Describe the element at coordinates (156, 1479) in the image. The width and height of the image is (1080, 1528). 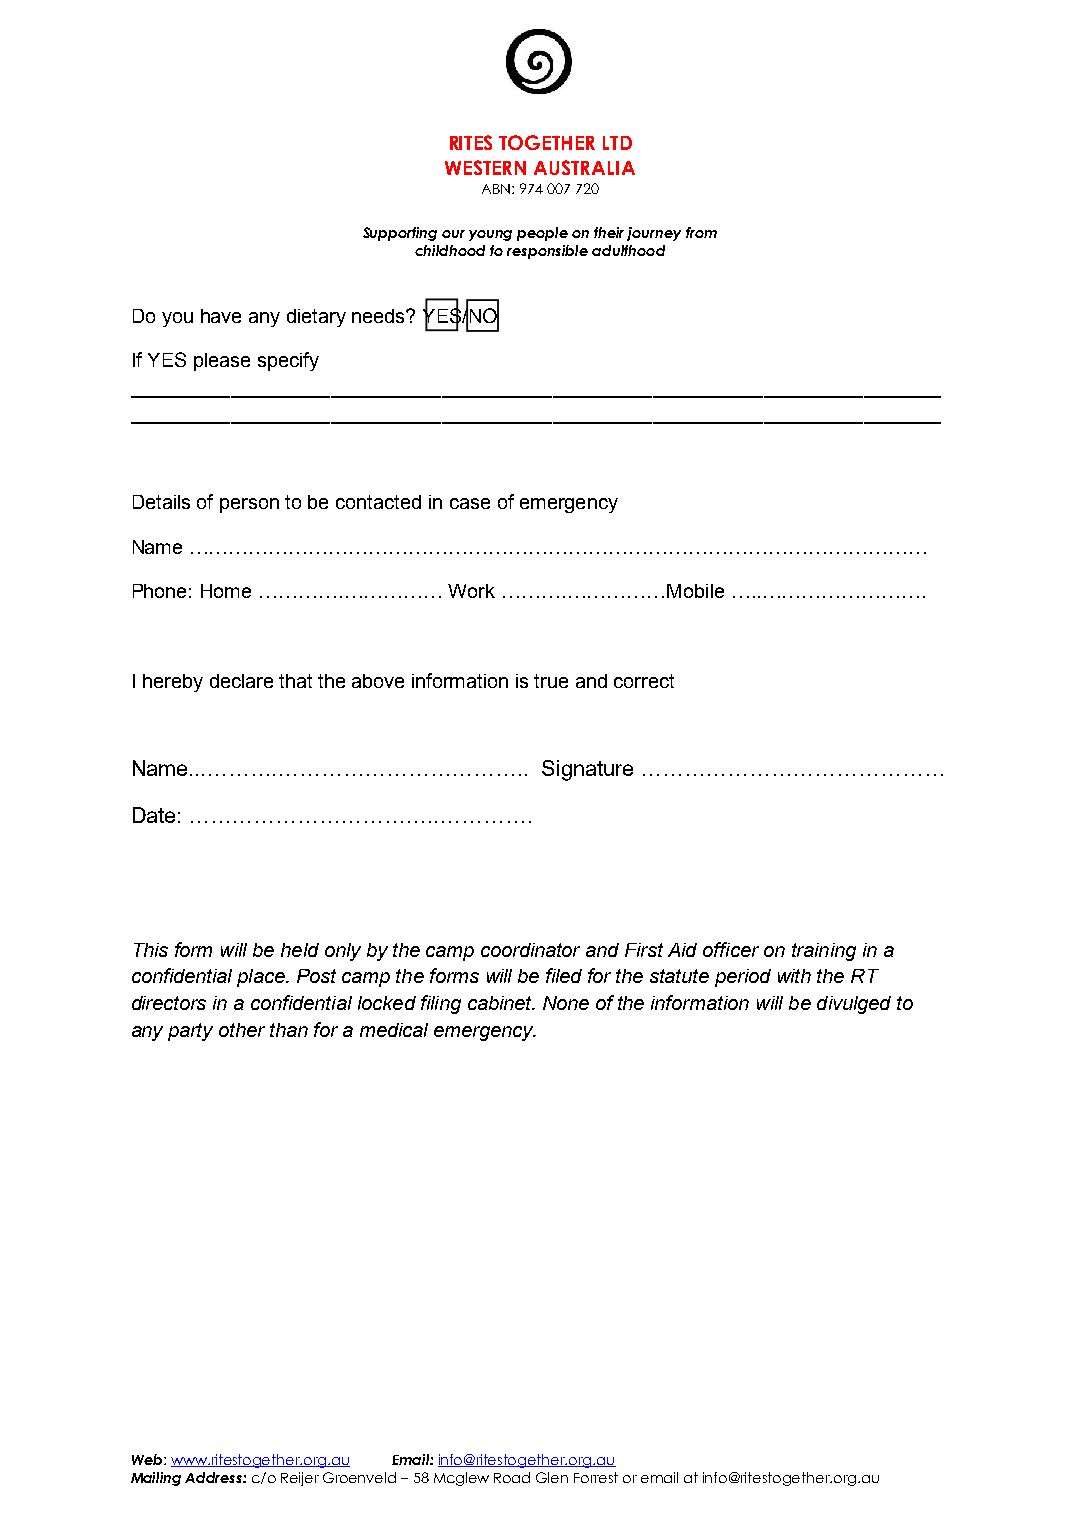
I see `Mailing` at that location.
